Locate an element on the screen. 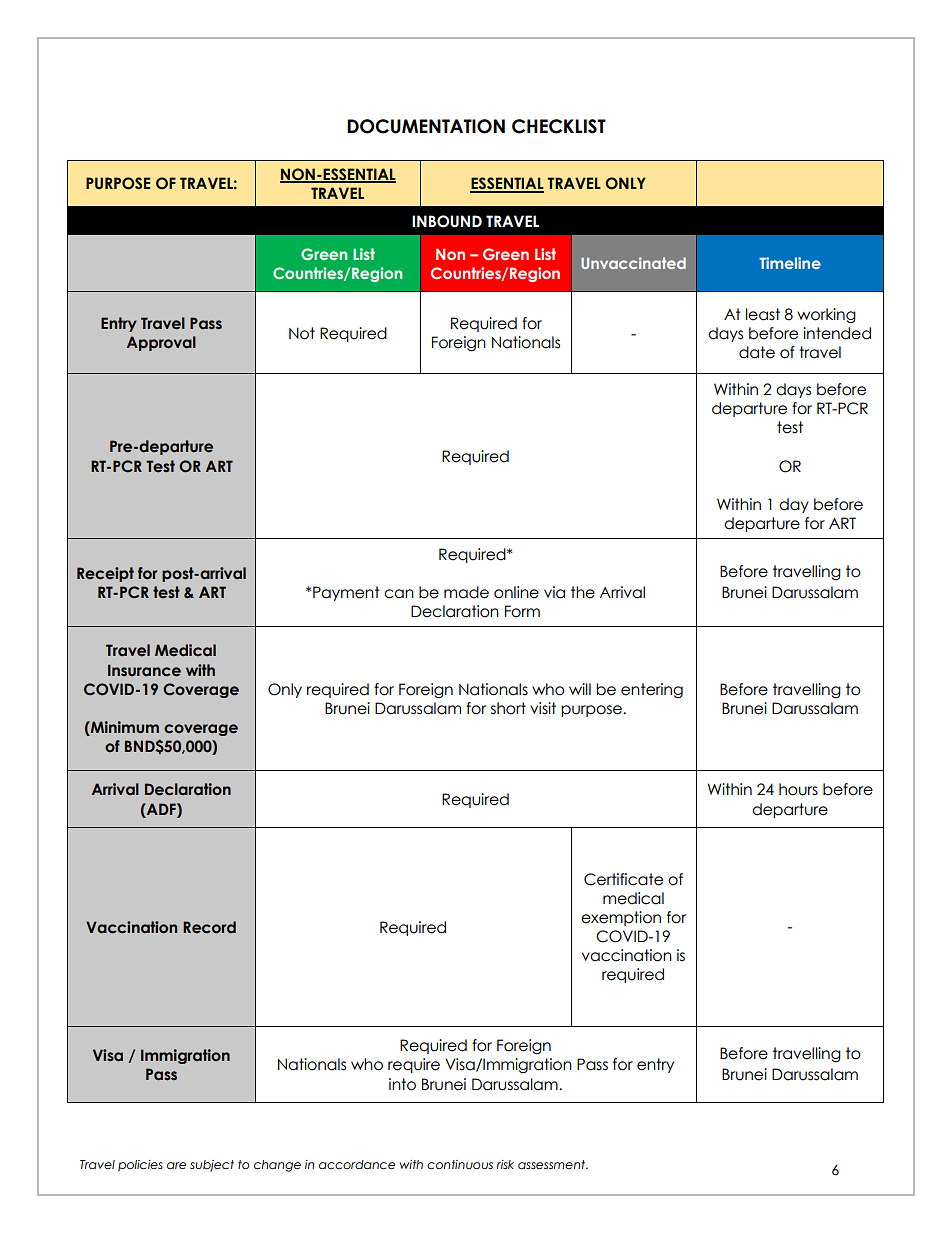  Approval is located at coordinates (161, 343).
